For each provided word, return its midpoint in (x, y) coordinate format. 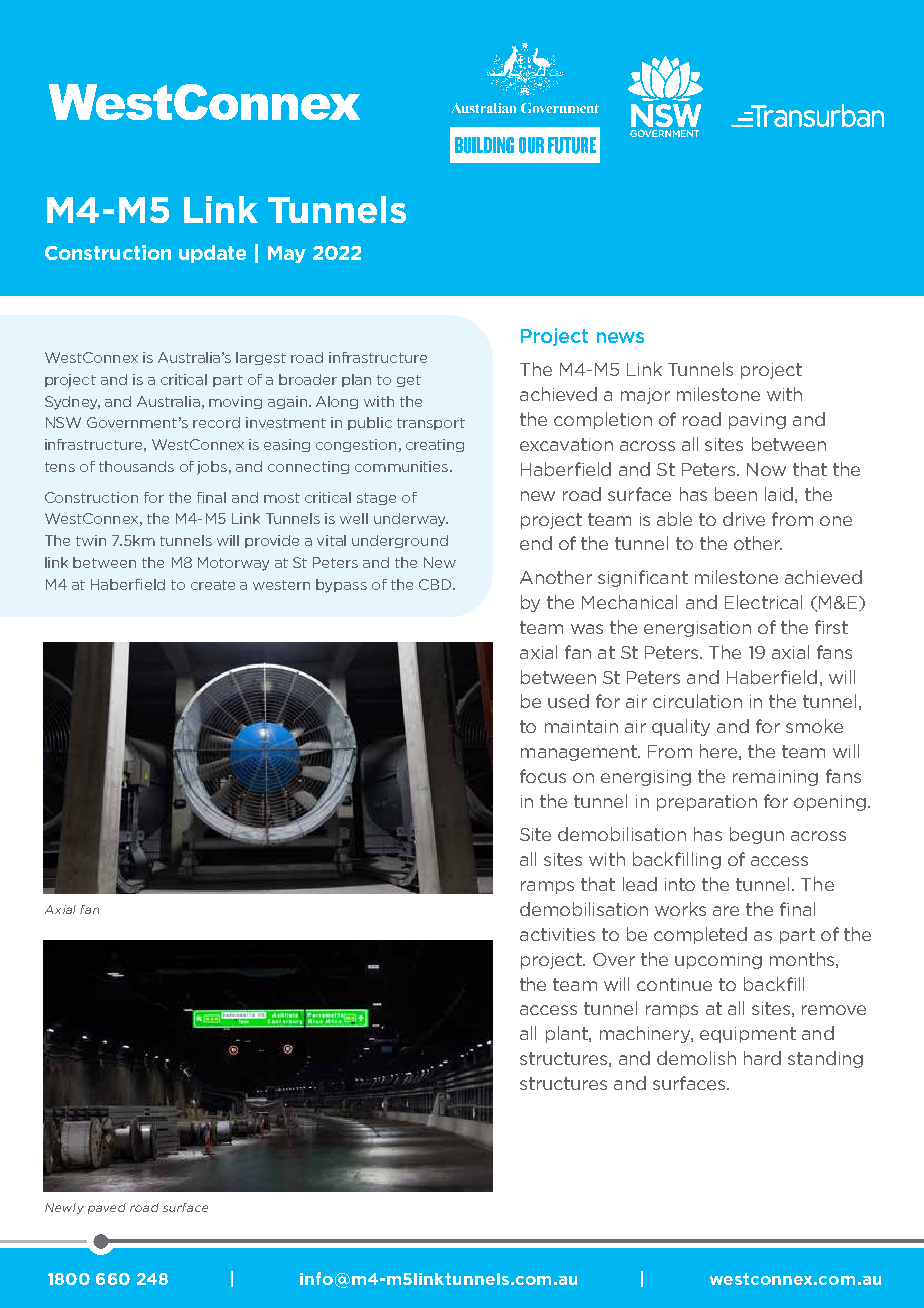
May (287, 254)
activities (557, 934)
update (212, 254)
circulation (697, 701)
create (213, 585)
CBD (436, 584)
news (620, 337)
